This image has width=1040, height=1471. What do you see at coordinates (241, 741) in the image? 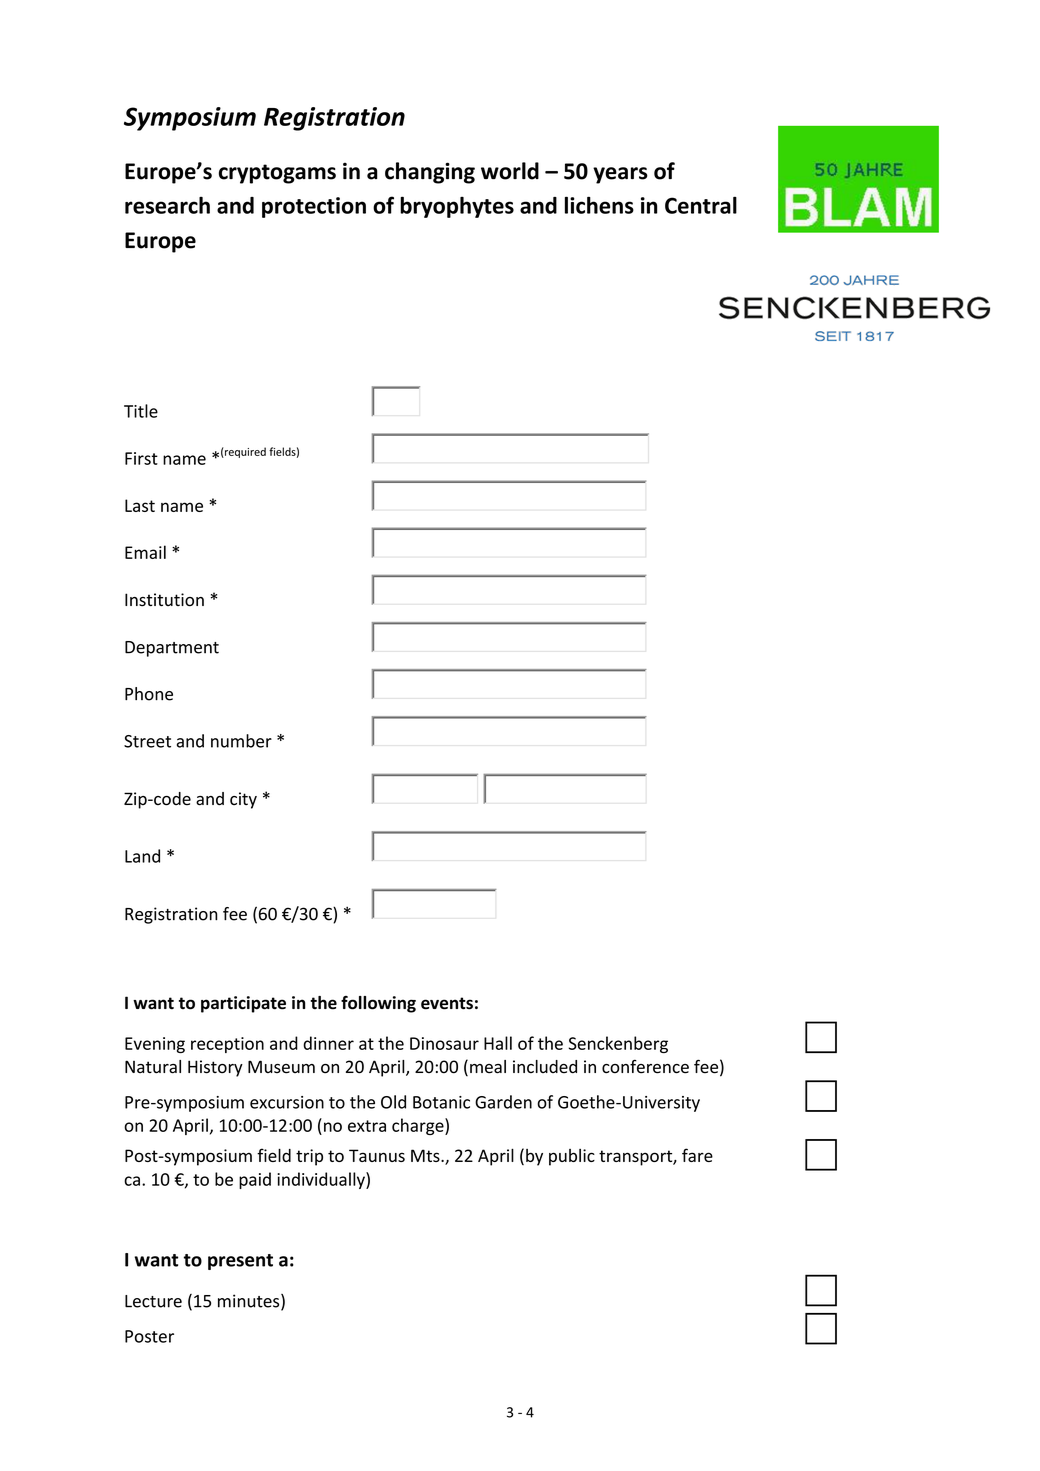
I see `number` at bounding box center [241, 741].
